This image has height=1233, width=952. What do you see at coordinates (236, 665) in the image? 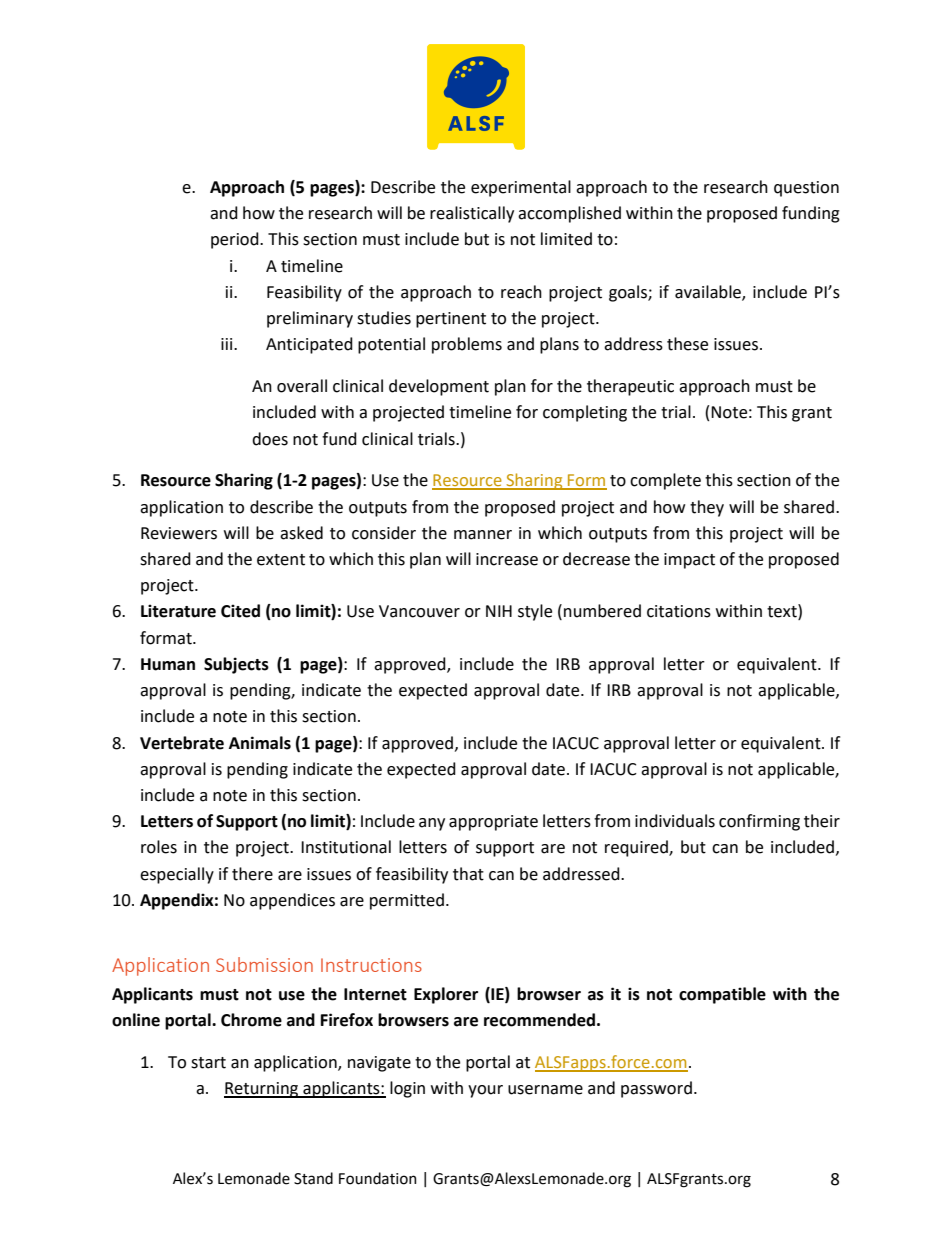
I see `Subjects` at bounding box center [236, 665].
